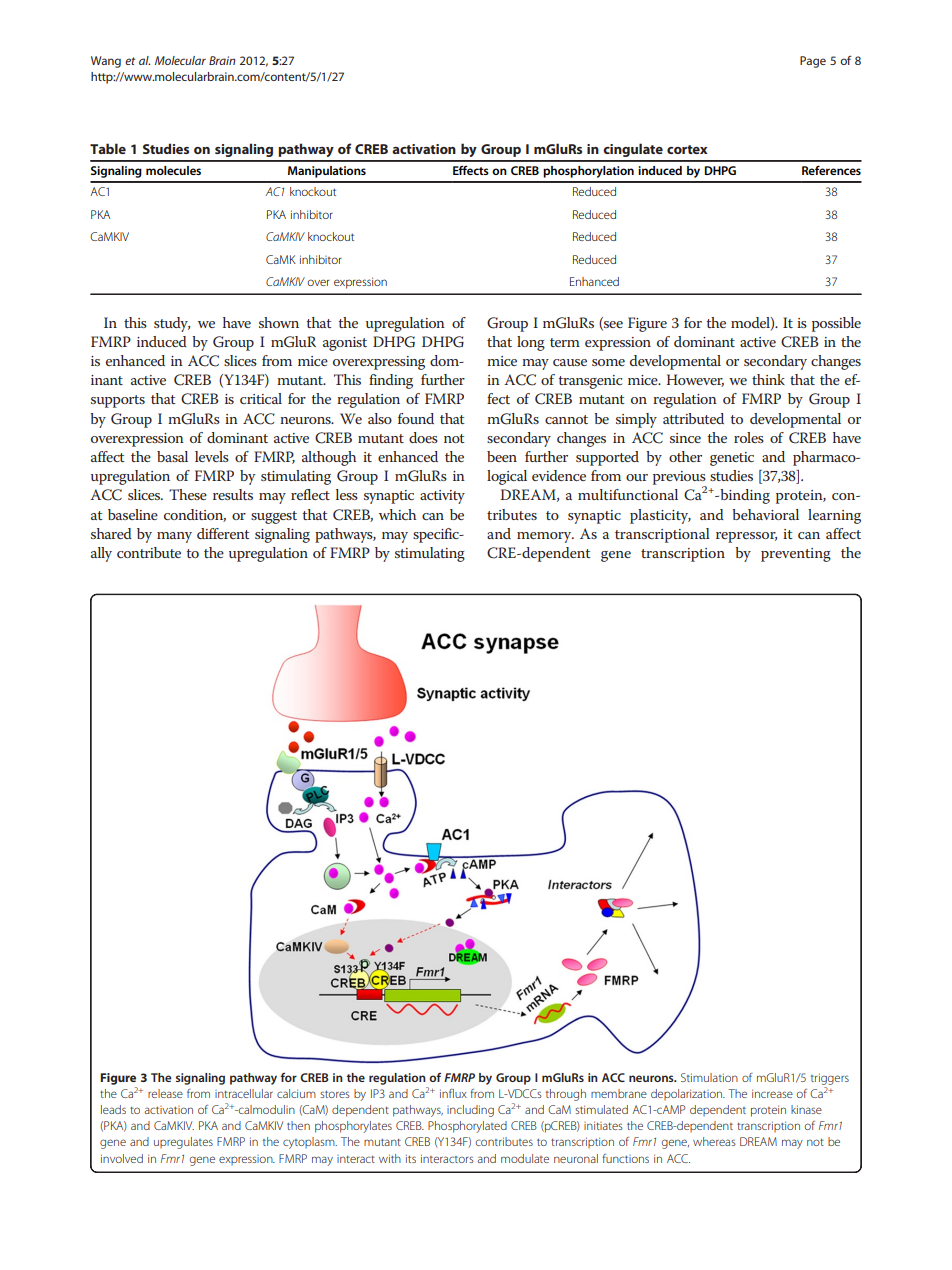 The image size is (952, 1270). What do you see at coordinates (172, 324) in the screenshot?
I see `study` at bounding box center [172, 324].
